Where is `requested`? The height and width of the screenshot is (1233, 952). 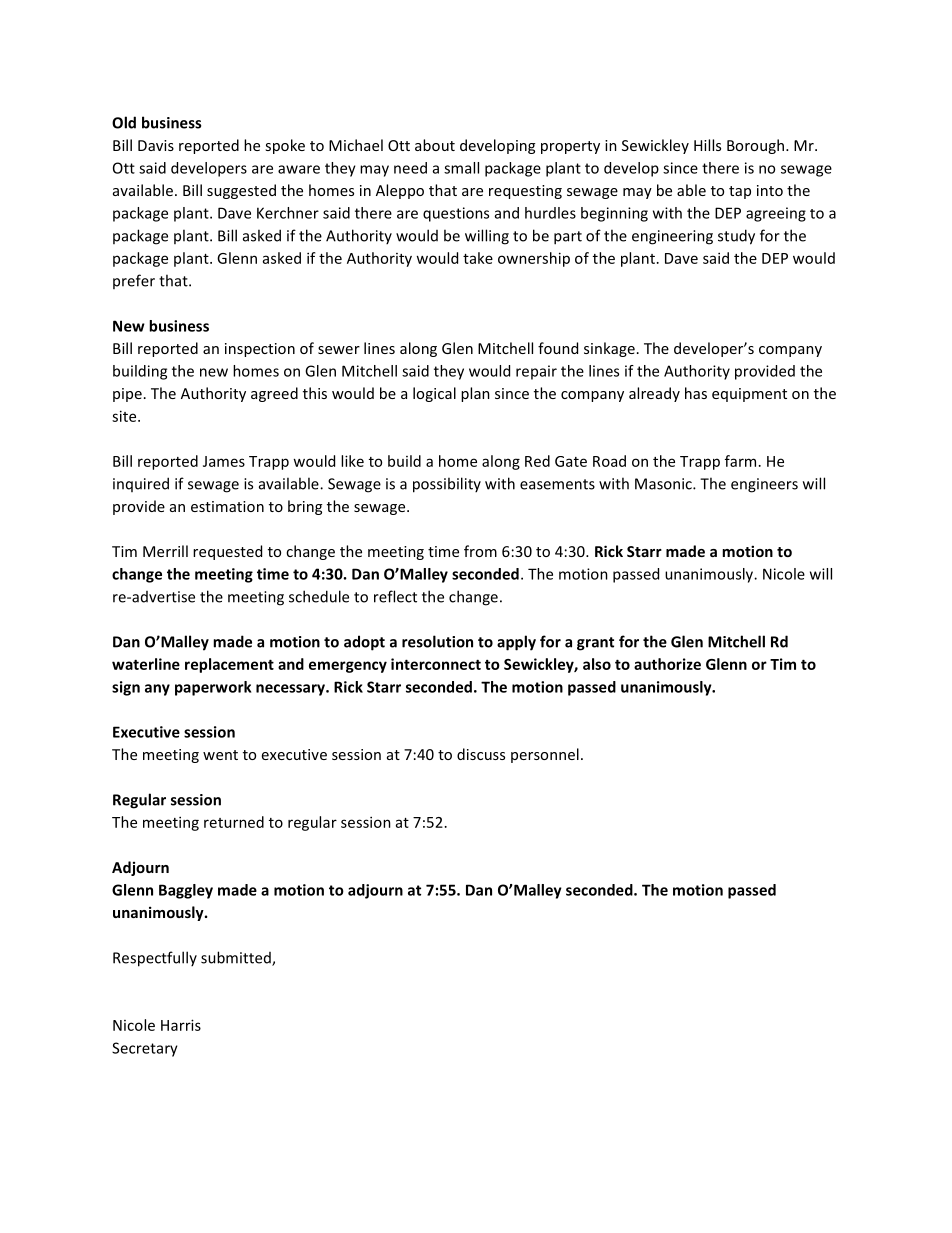 requested is located at coordinates (227, 552).
